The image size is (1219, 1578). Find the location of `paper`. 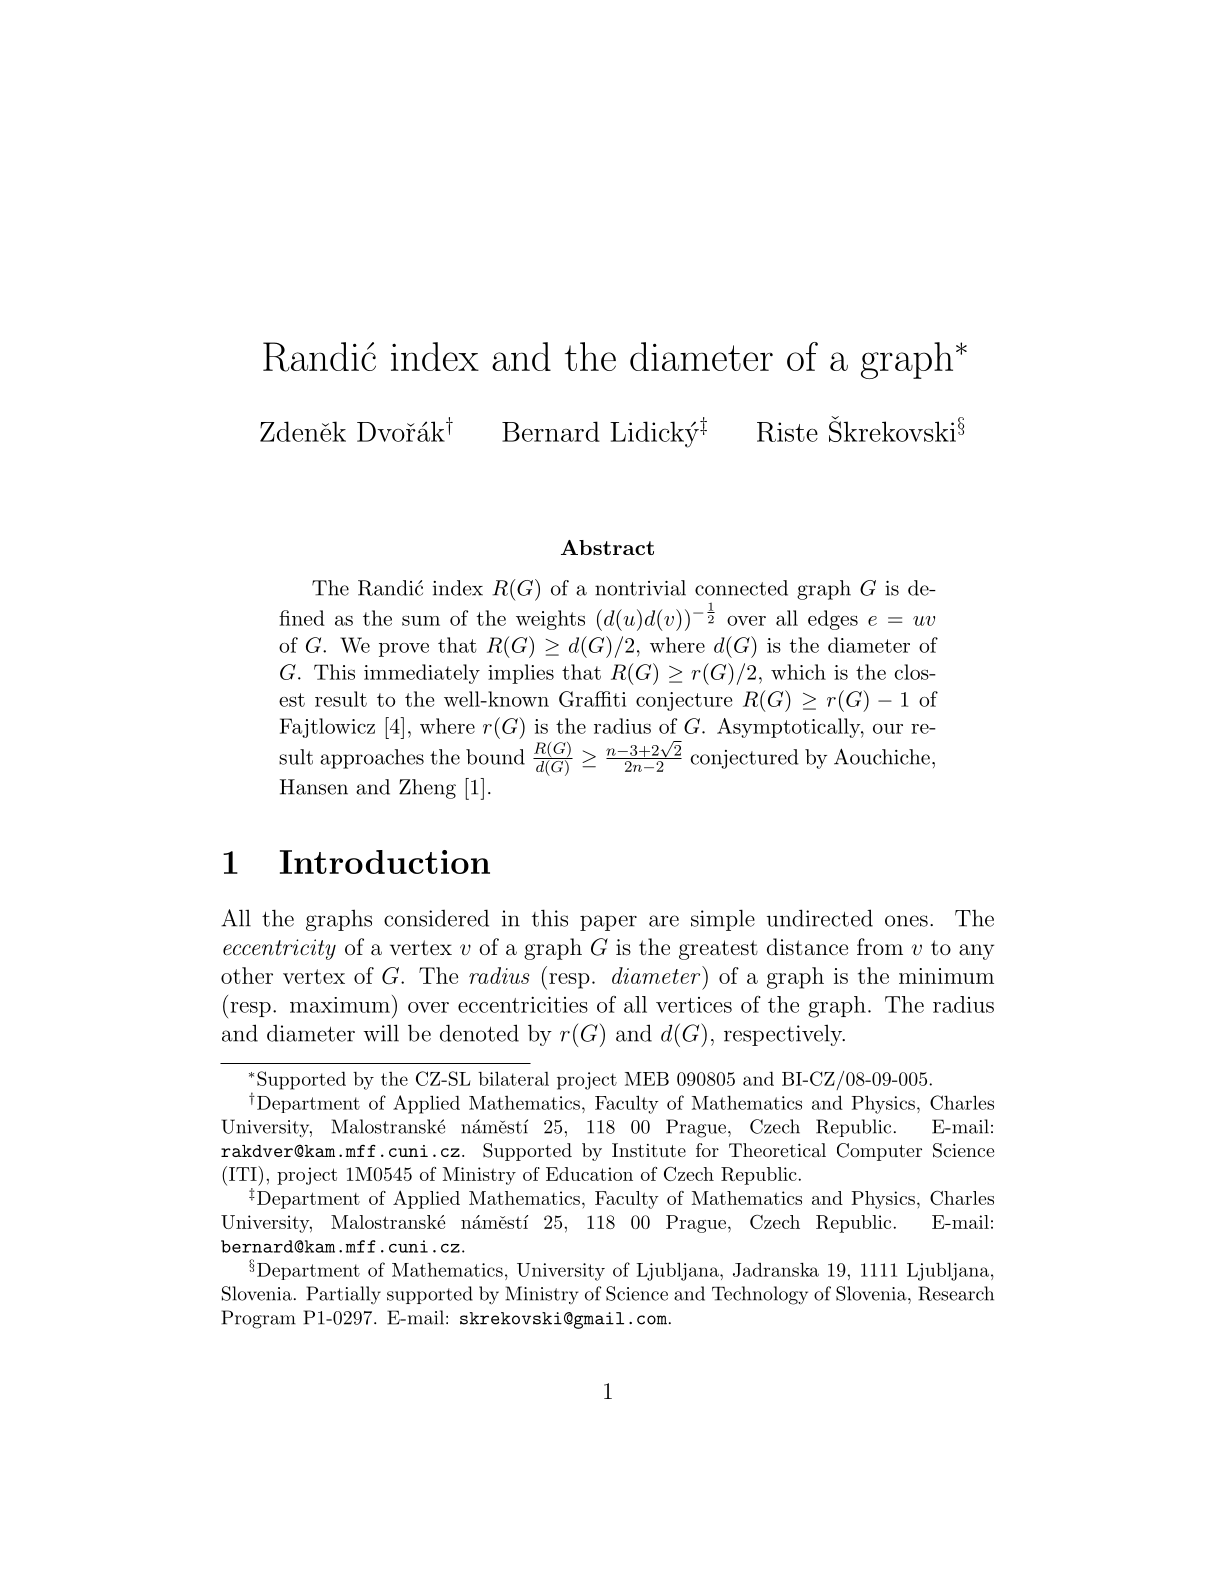

paper is located at coordinates (608, 923).
